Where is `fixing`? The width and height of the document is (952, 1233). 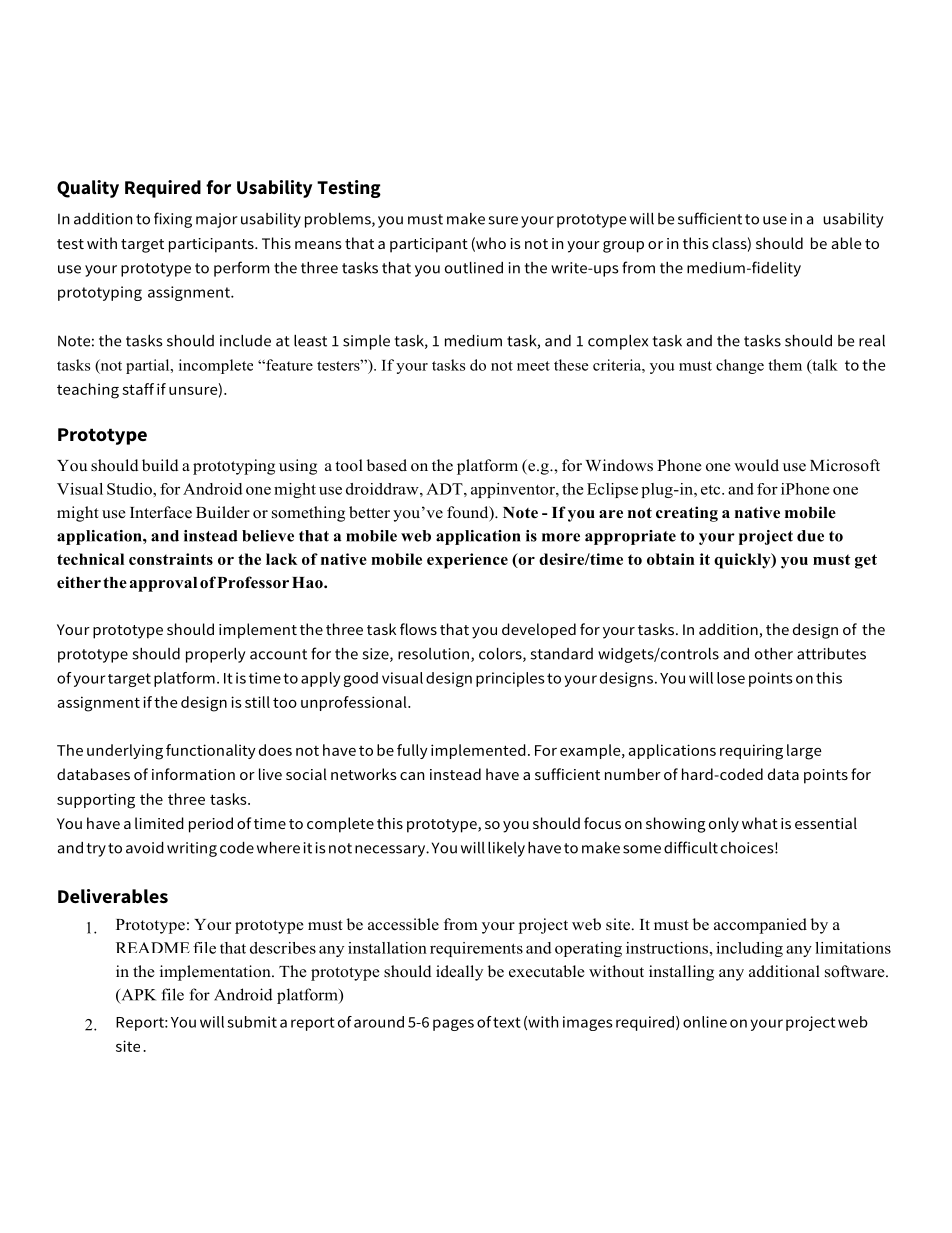 fixing is located at coordinates (173, 220).
